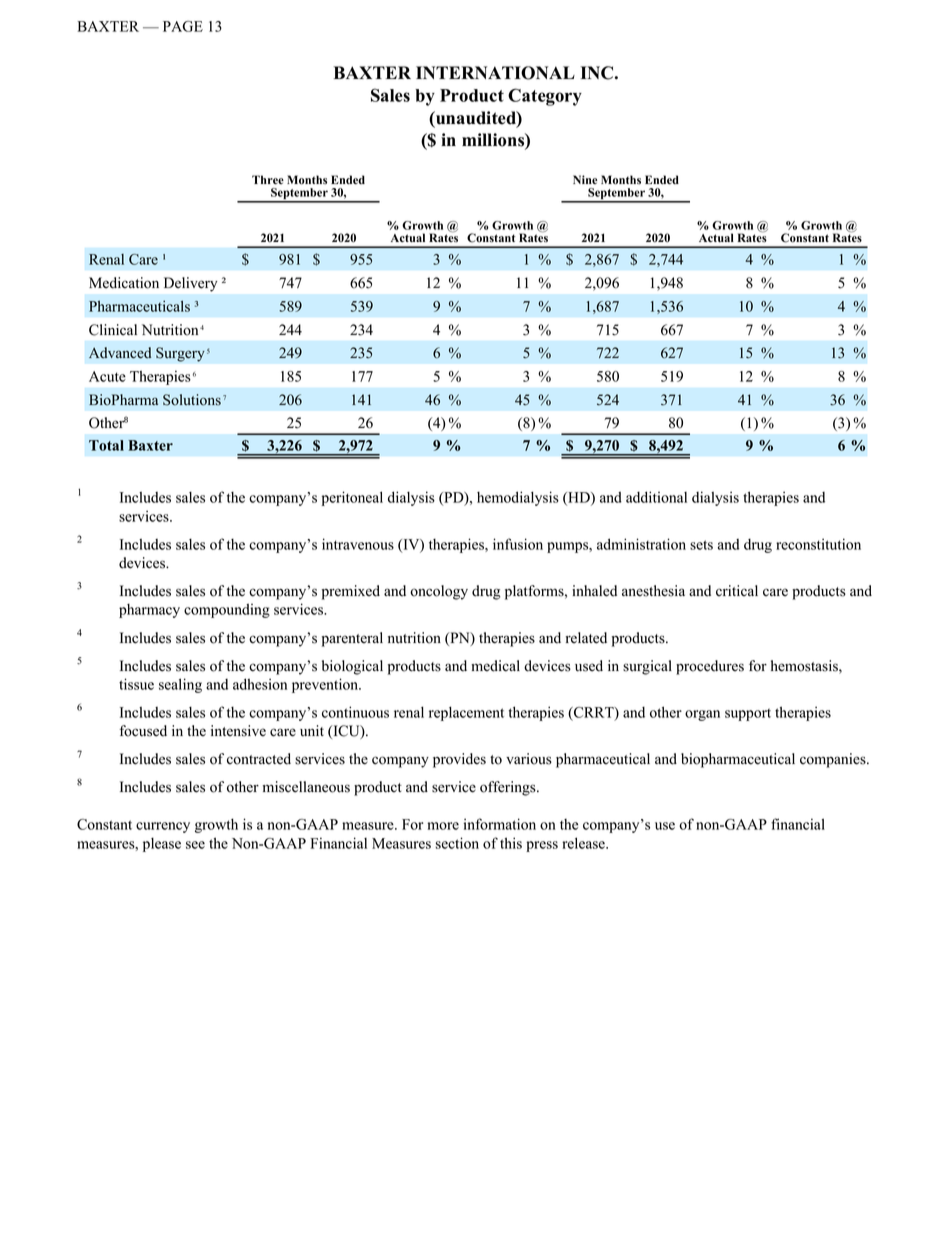 The image size is (952, 1233). What do you see at coordinates (545, 97) in the image?
I see `Category` at bounding box center [545, 97].
